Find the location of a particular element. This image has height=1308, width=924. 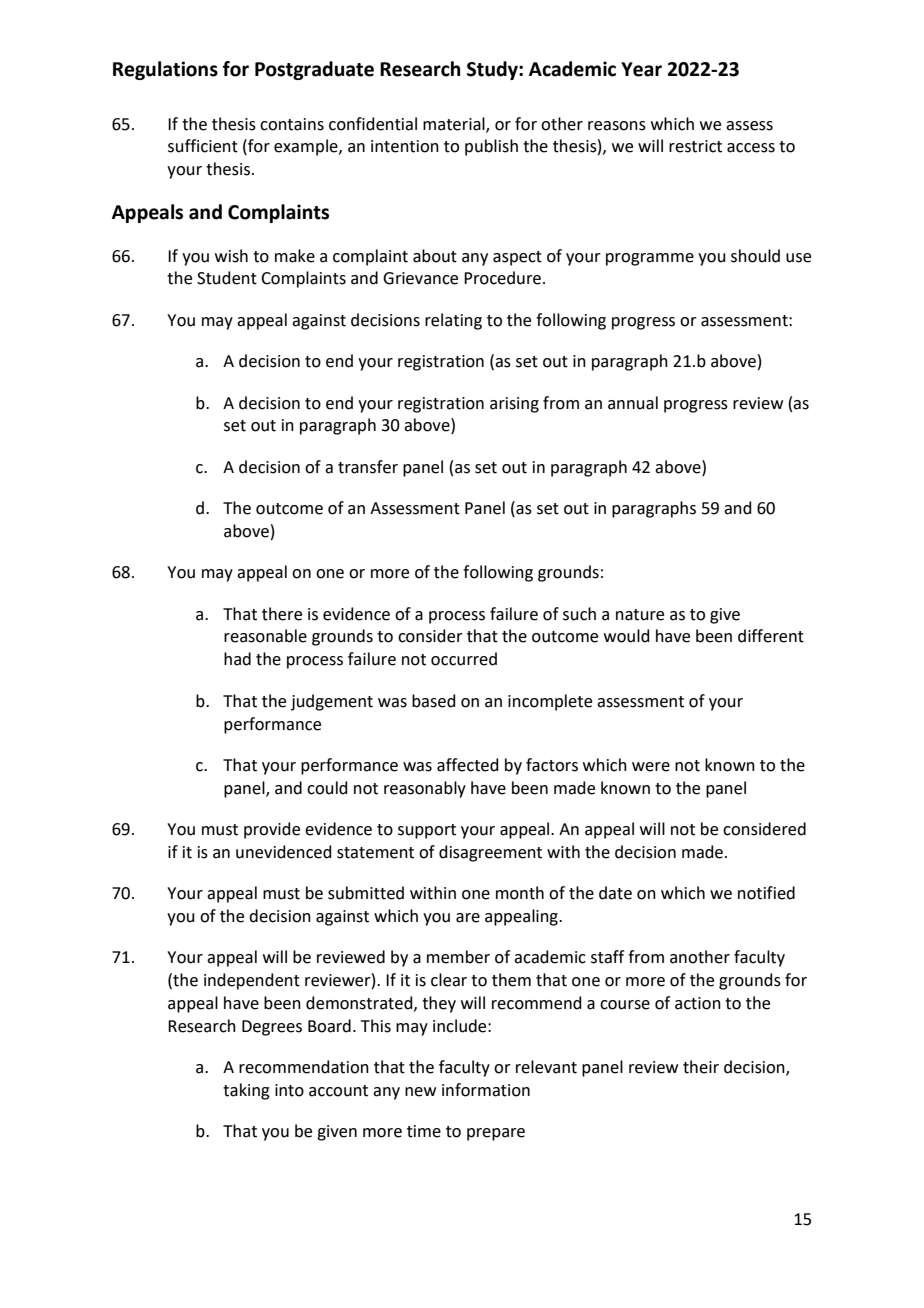

taking is located at coordinates (246, 1091).
